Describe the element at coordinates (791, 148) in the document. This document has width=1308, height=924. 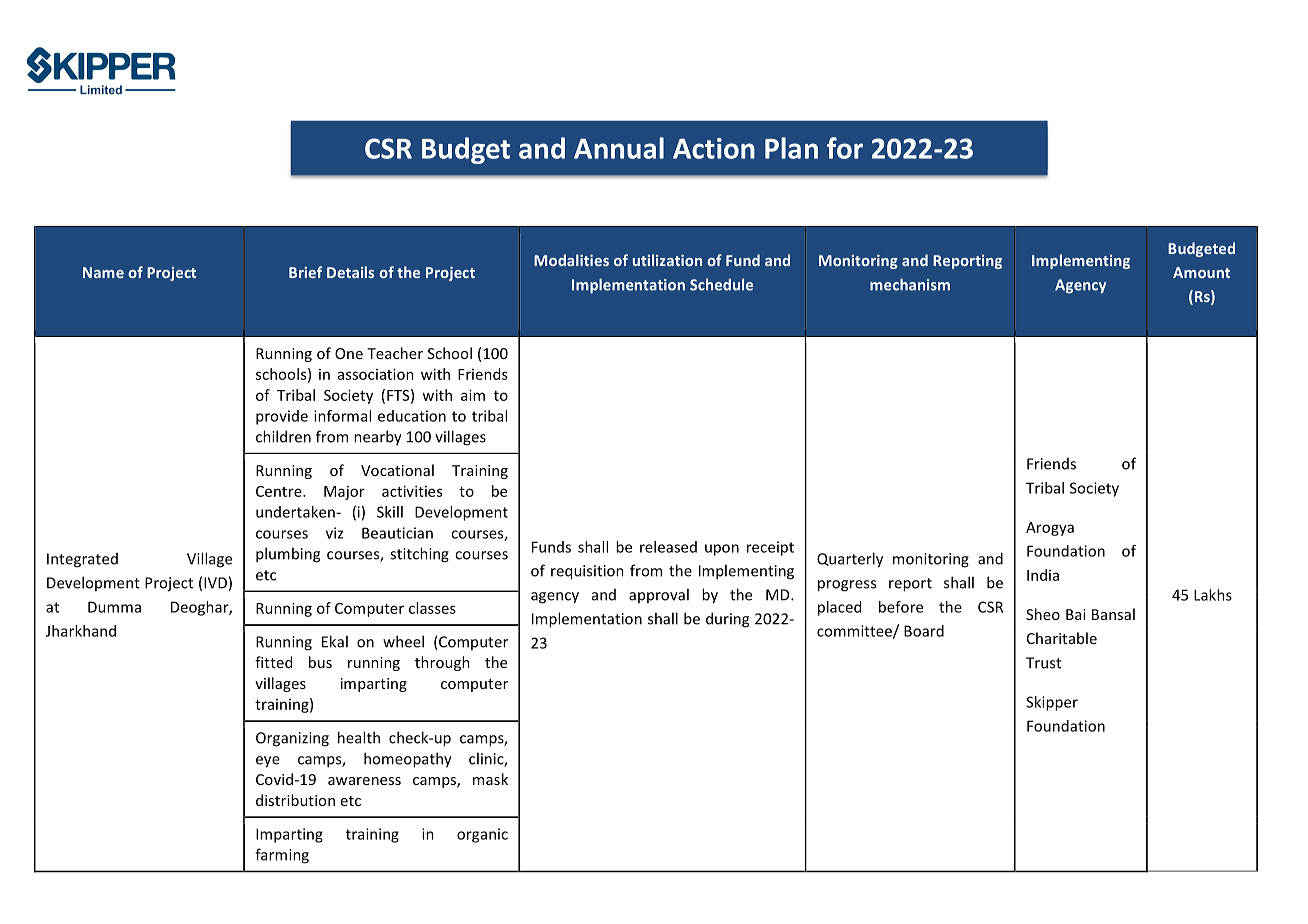
I see `Plan` at that location.
